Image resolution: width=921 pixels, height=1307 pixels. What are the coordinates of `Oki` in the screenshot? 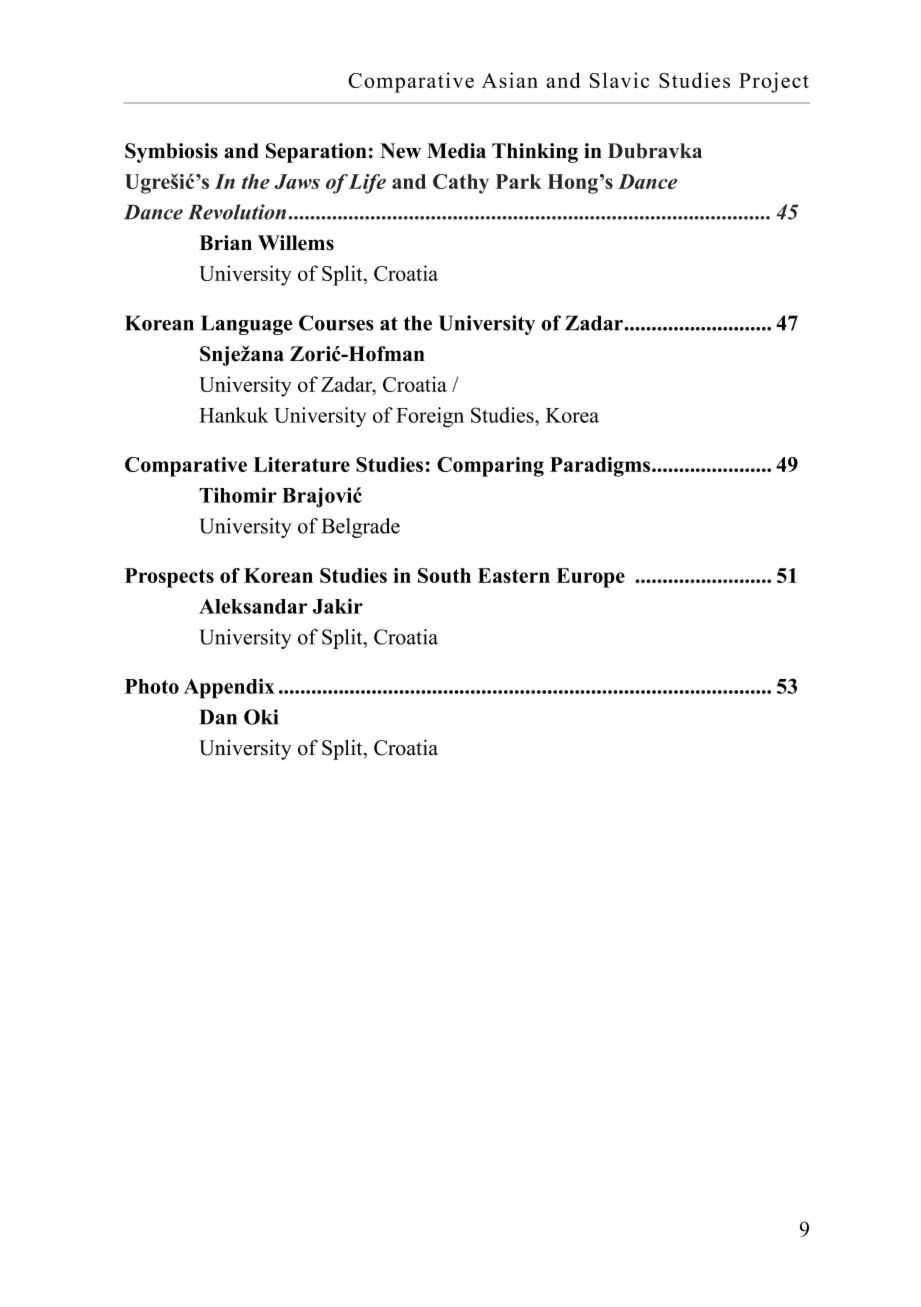 It's located at (261, 717).
